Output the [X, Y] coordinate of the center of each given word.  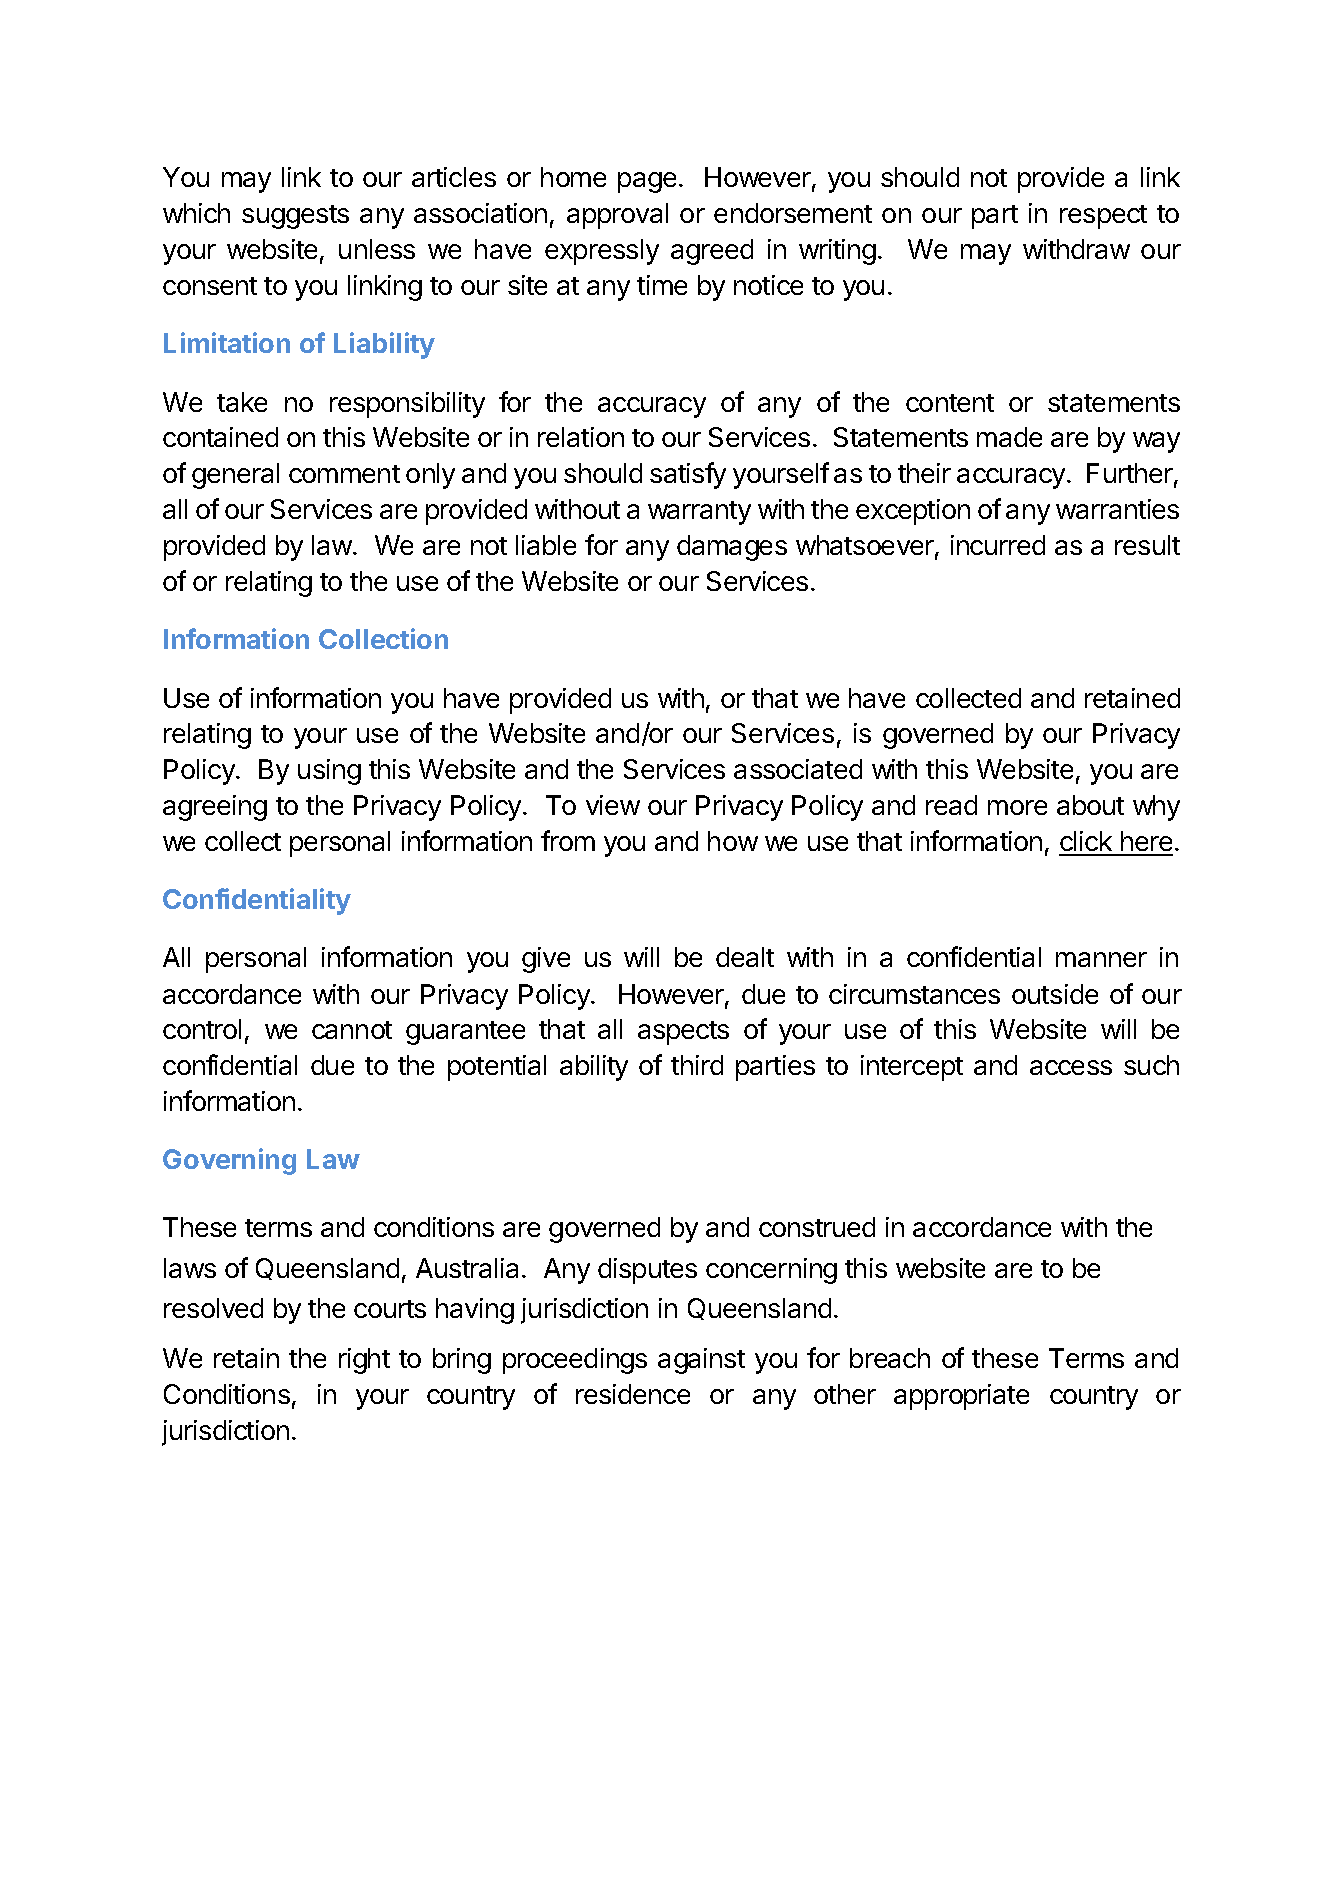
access [1071, 1067]
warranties [1117, 509]
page [647, 182]
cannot [352, 1030]
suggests [295, 217]
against [701, 1361]
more [1017, 807]
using [329, 772]
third [697, 1065]
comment [344, 474]
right [364, 1361]
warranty [699, 513]
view [613, 805]
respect [1103, 217]
